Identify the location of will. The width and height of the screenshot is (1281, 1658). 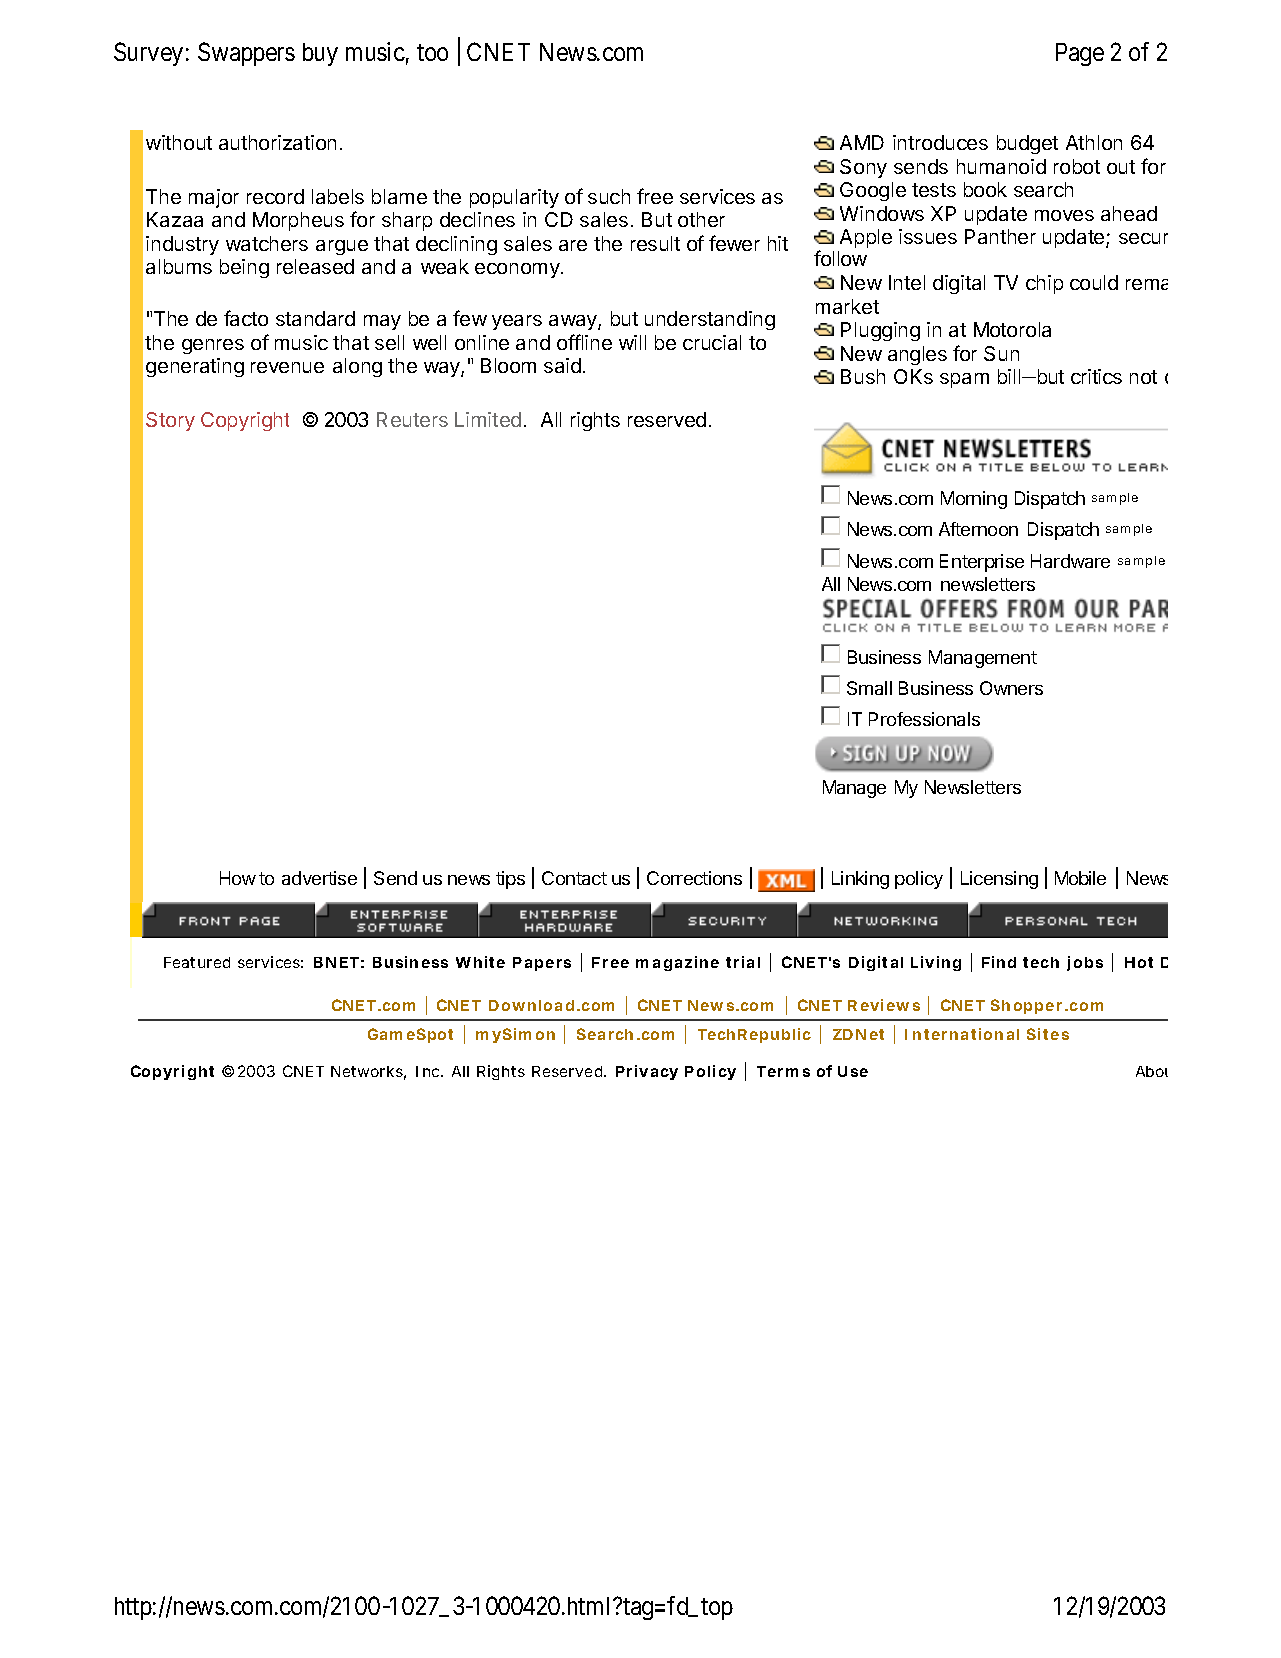
(632, 342).
